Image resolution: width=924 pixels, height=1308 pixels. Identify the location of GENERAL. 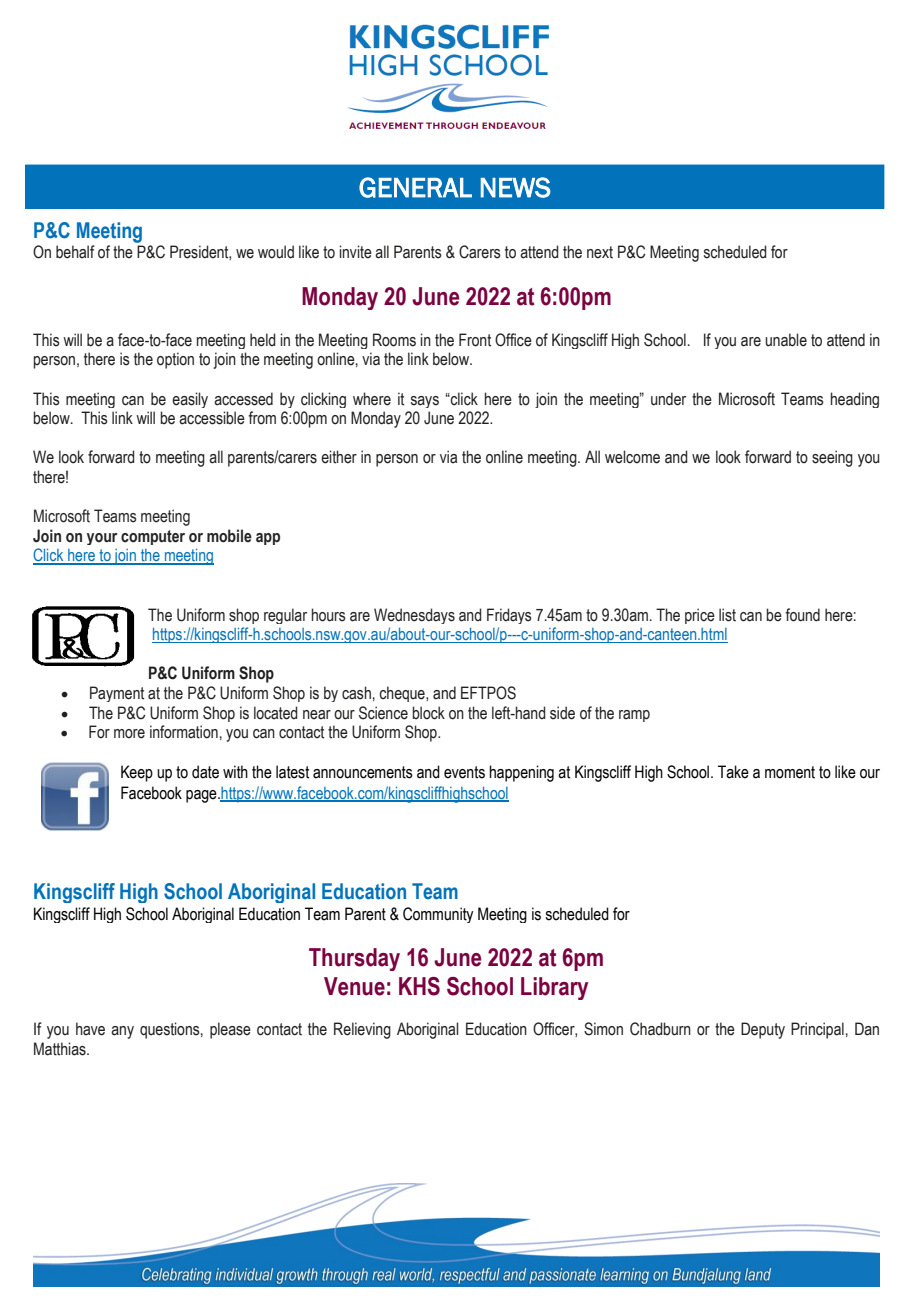
(415, 187).
